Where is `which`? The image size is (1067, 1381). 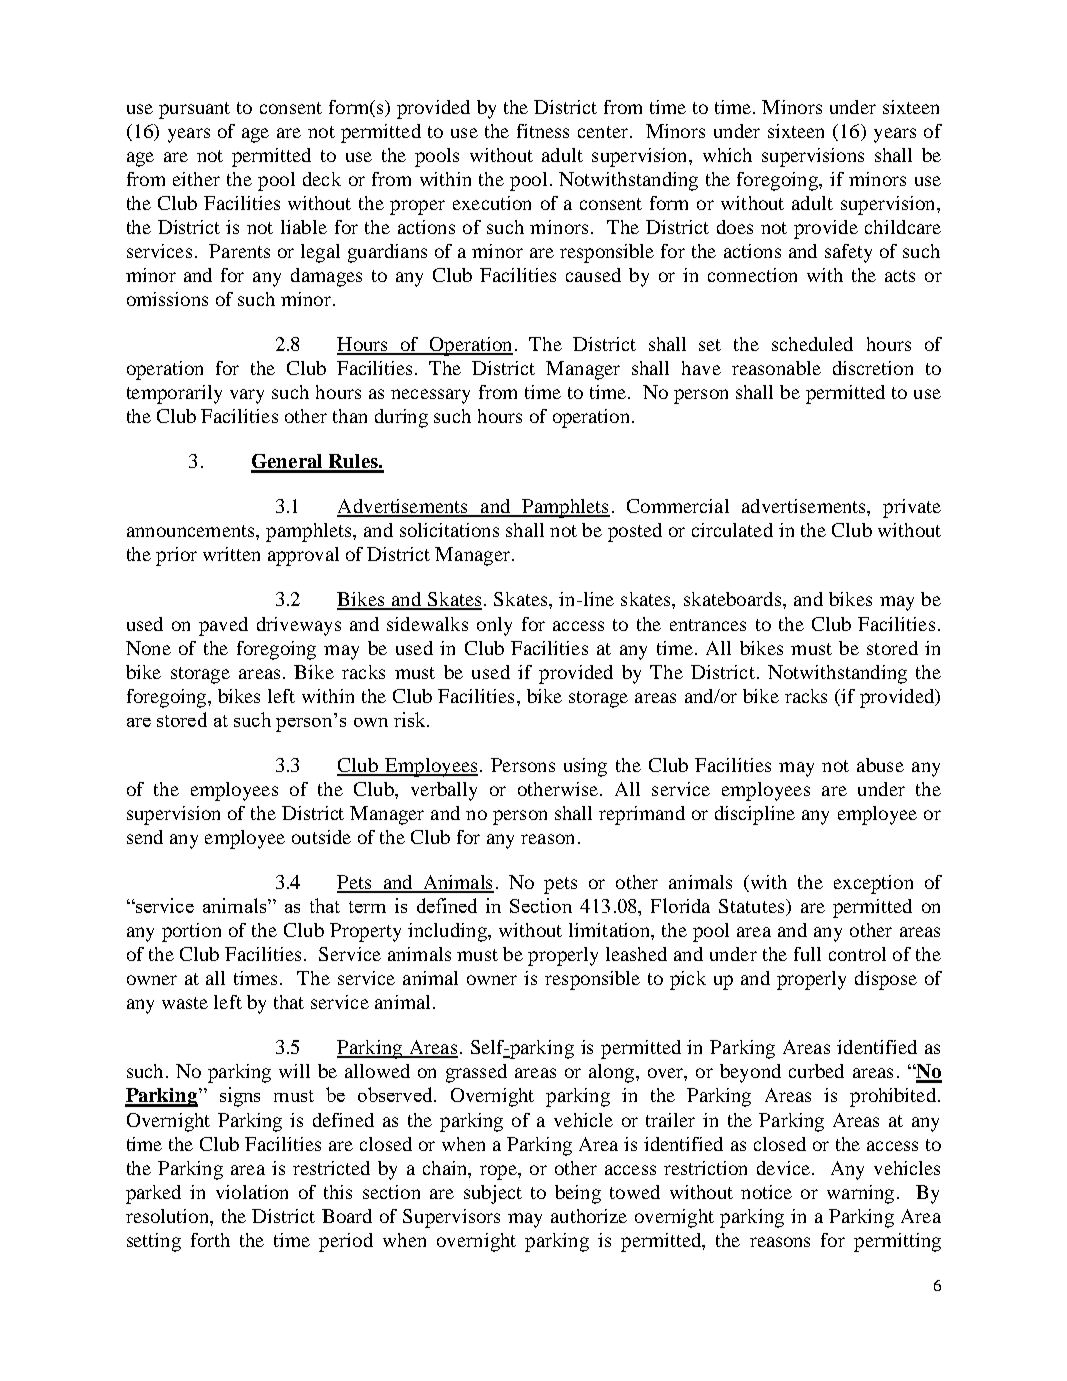 which is located at coordinates (727, 155).
